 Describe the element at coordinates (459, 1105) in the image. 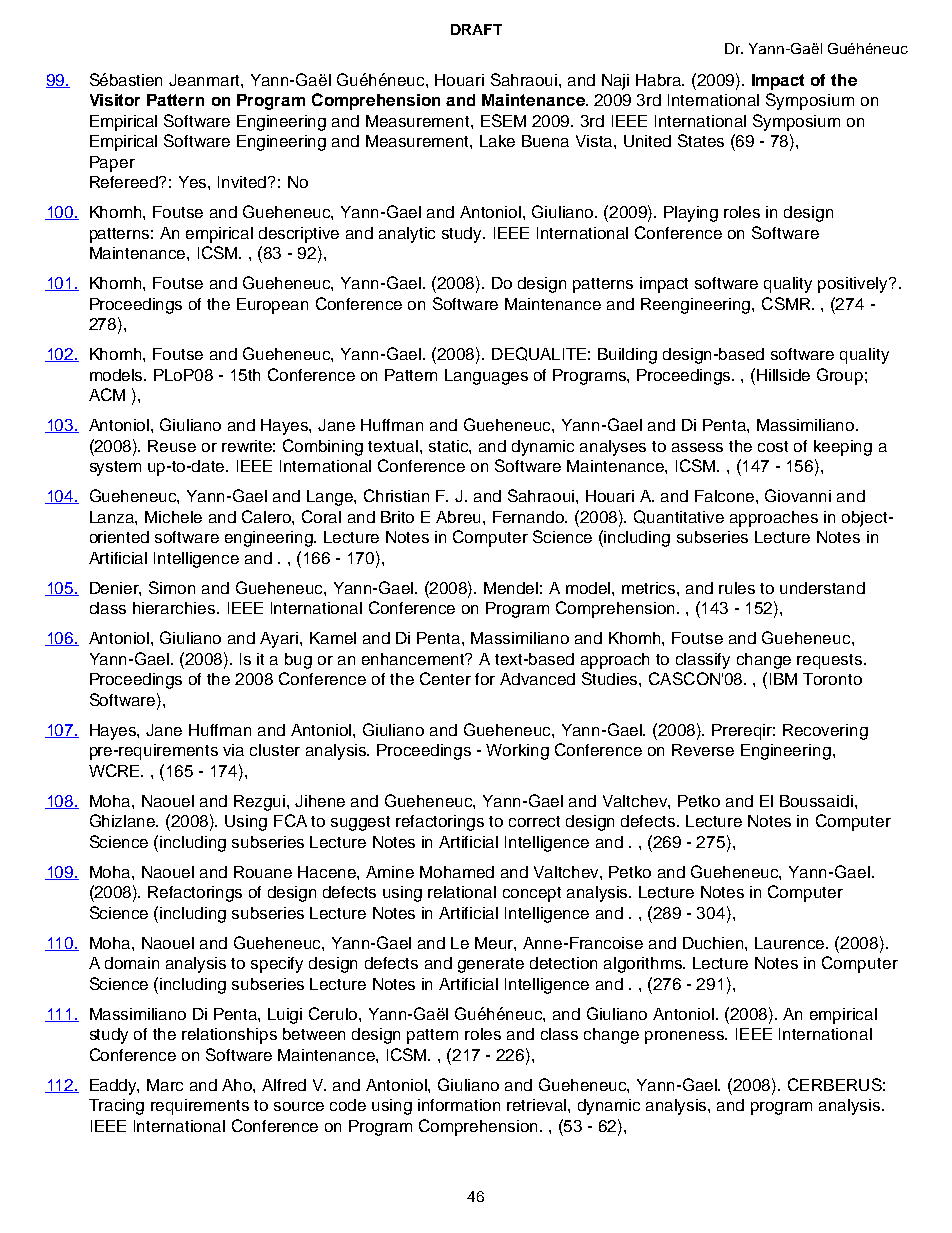

I see `information` at that location.
